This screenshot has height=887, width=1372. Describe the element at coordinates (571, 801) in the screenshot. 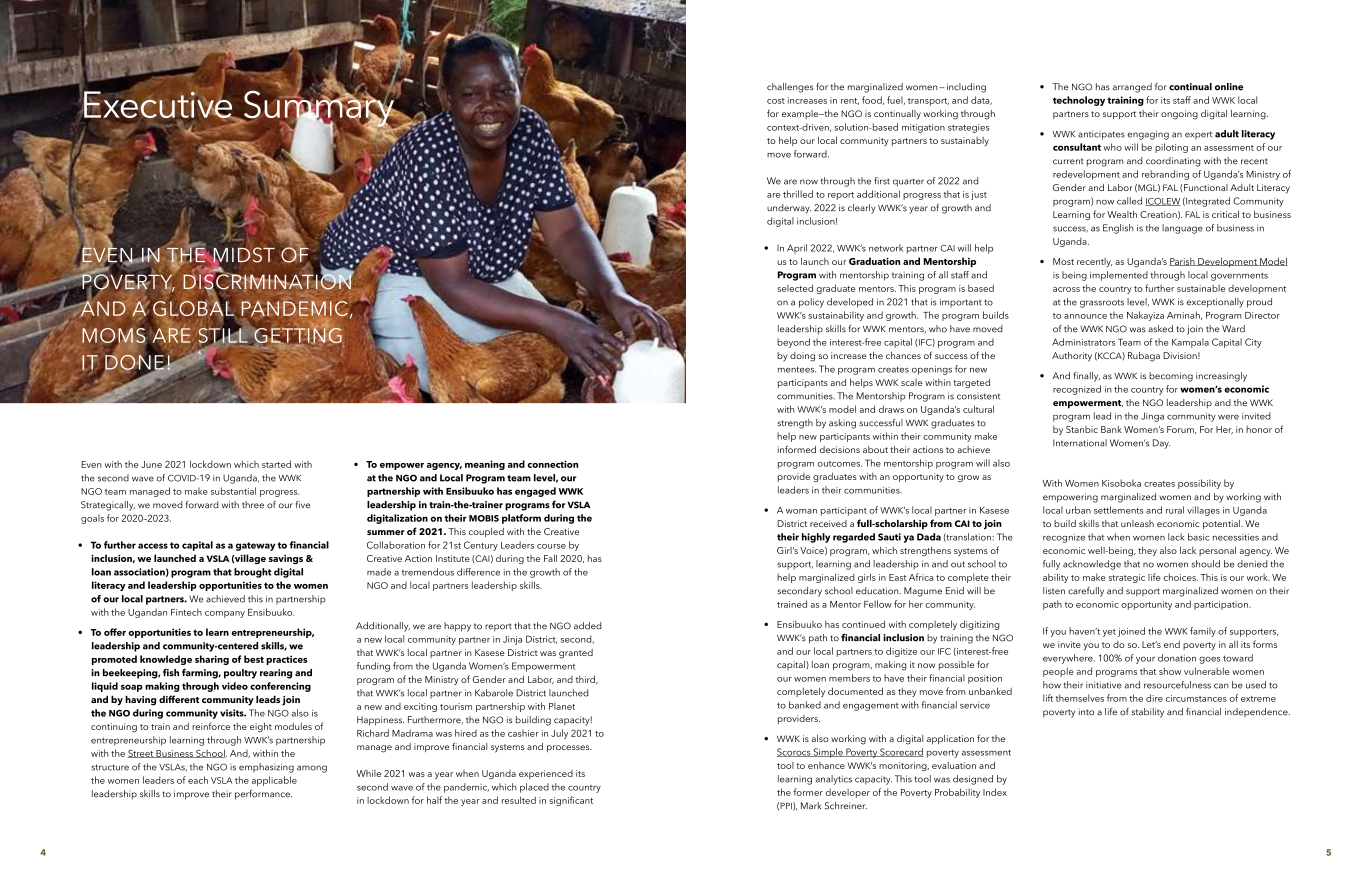

I see `significant` at that location.
